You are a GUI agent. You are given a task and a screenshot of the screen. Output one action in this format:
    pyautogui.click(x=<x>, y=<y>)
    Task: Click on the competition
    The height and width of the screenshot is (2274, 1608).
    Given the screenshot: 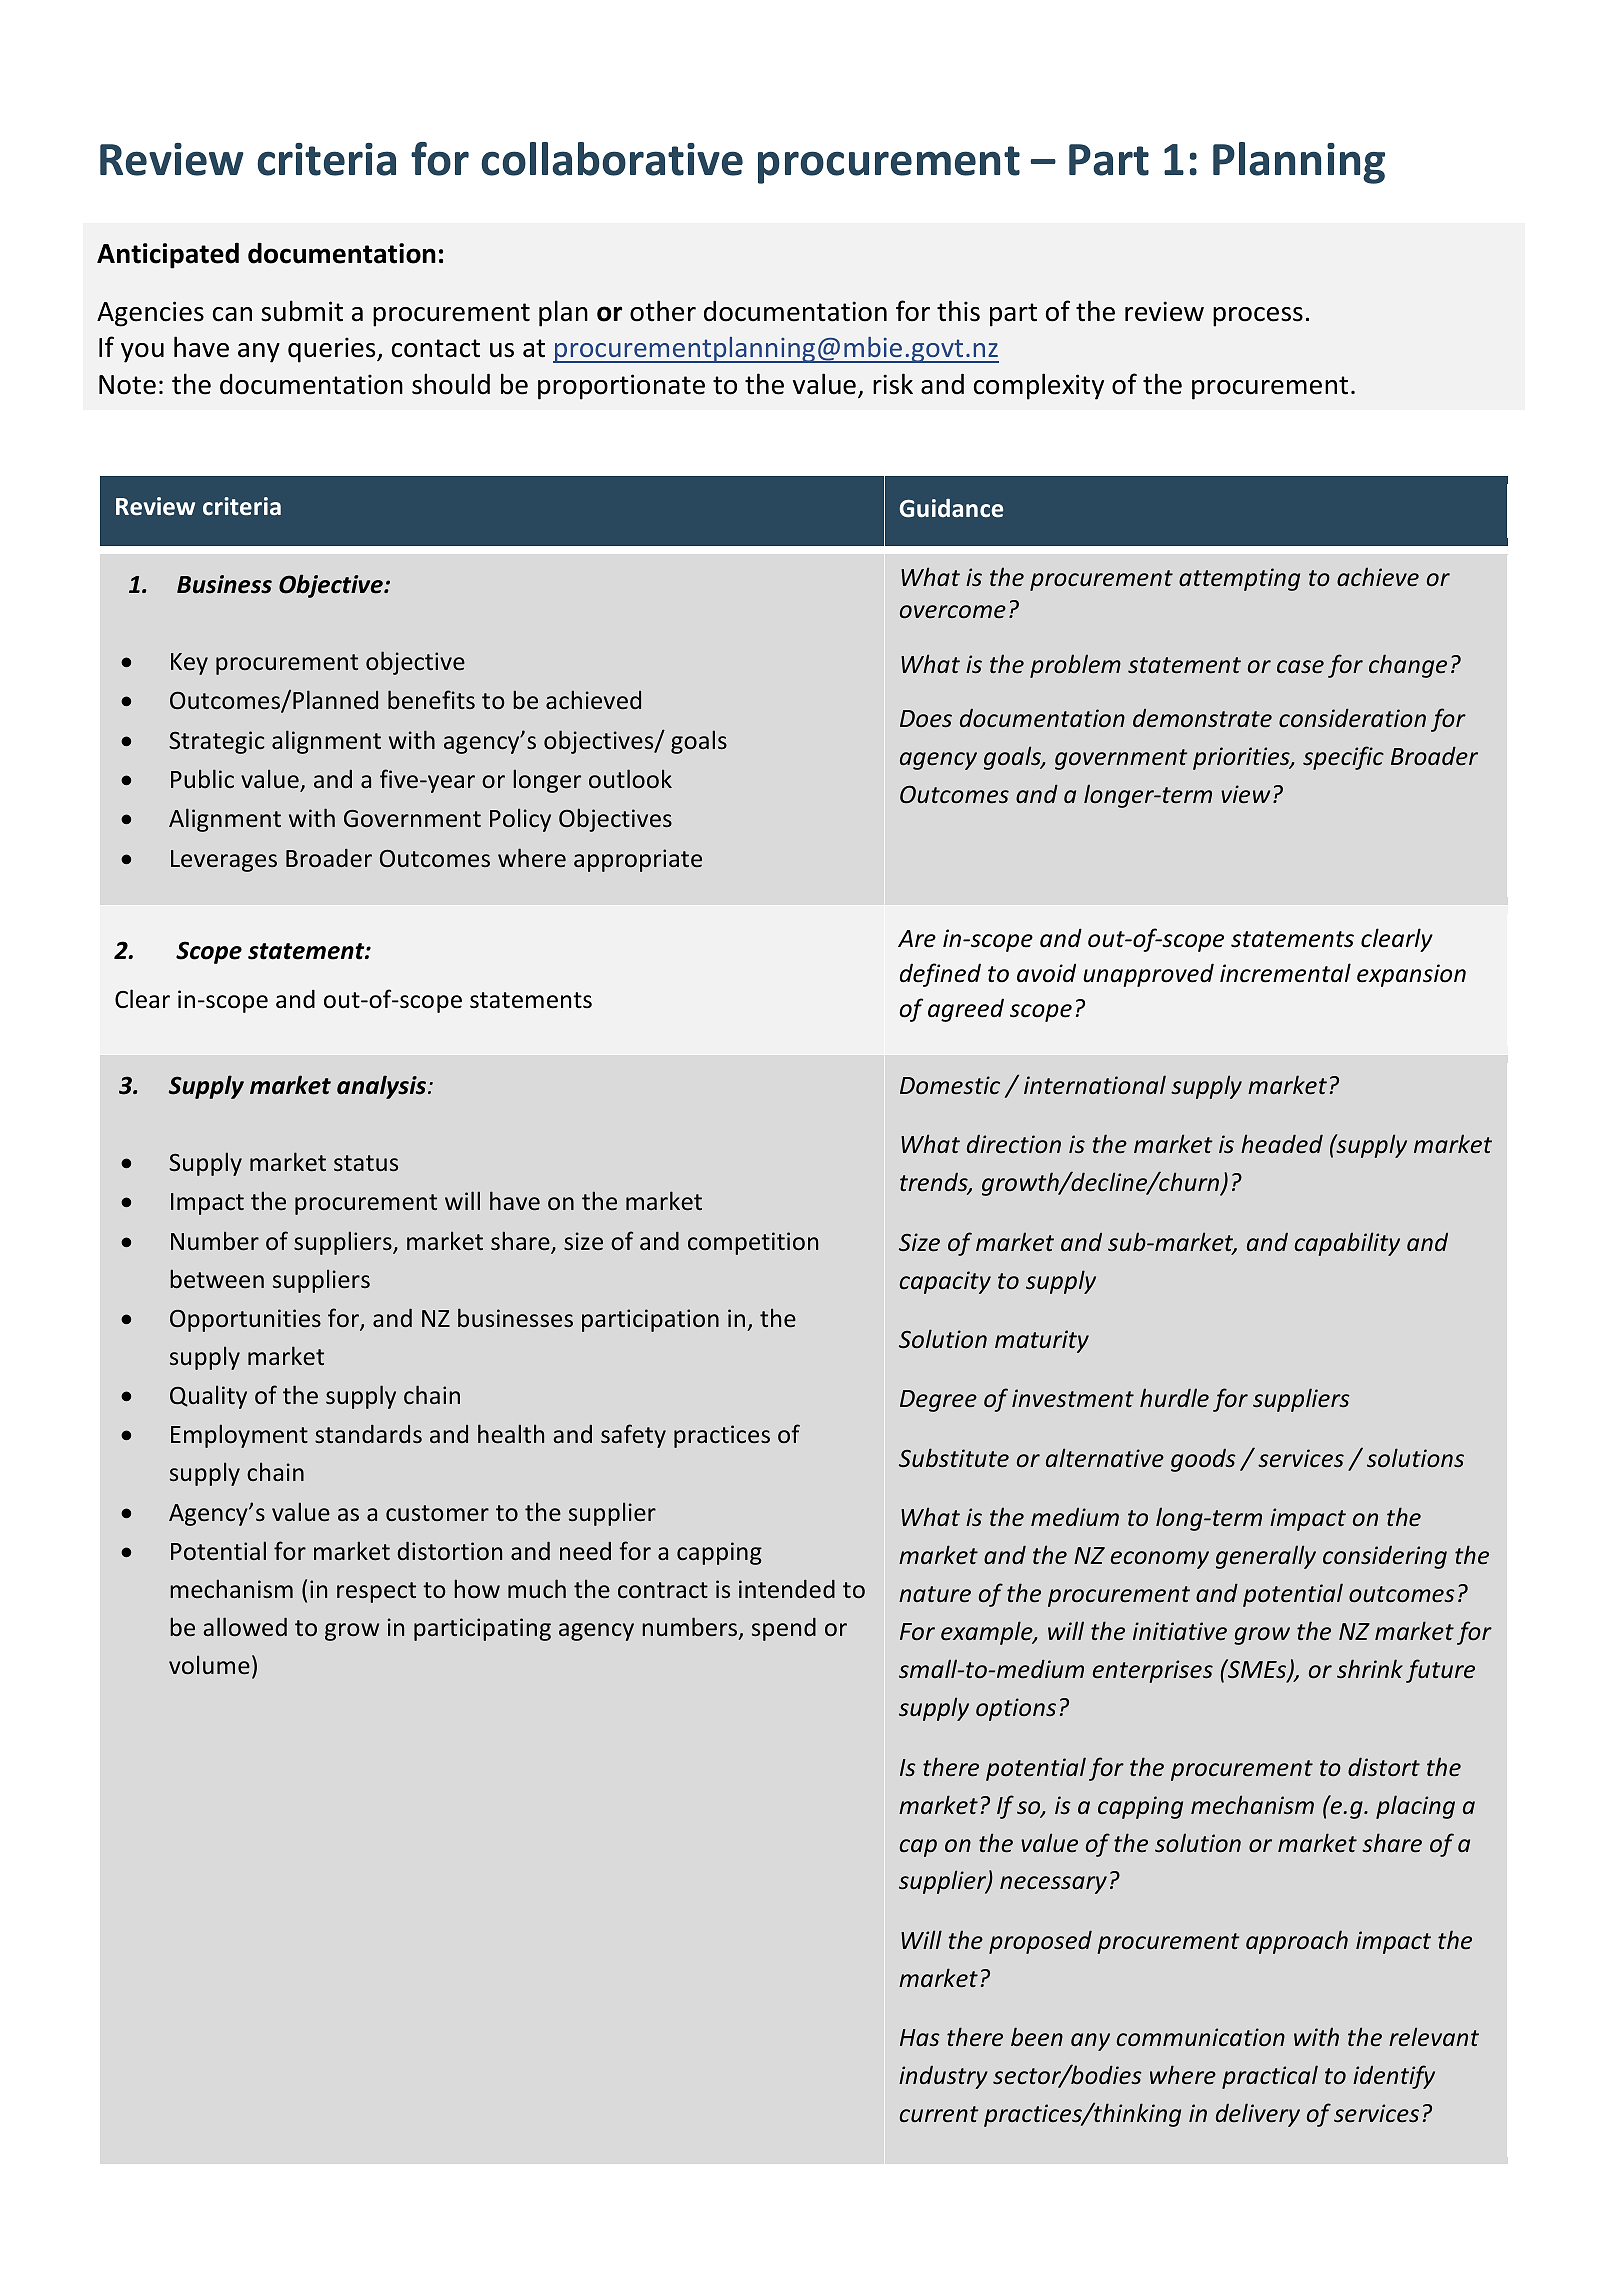 What is the action you would take?
    pyautogui.click(x=753, y=1243)
